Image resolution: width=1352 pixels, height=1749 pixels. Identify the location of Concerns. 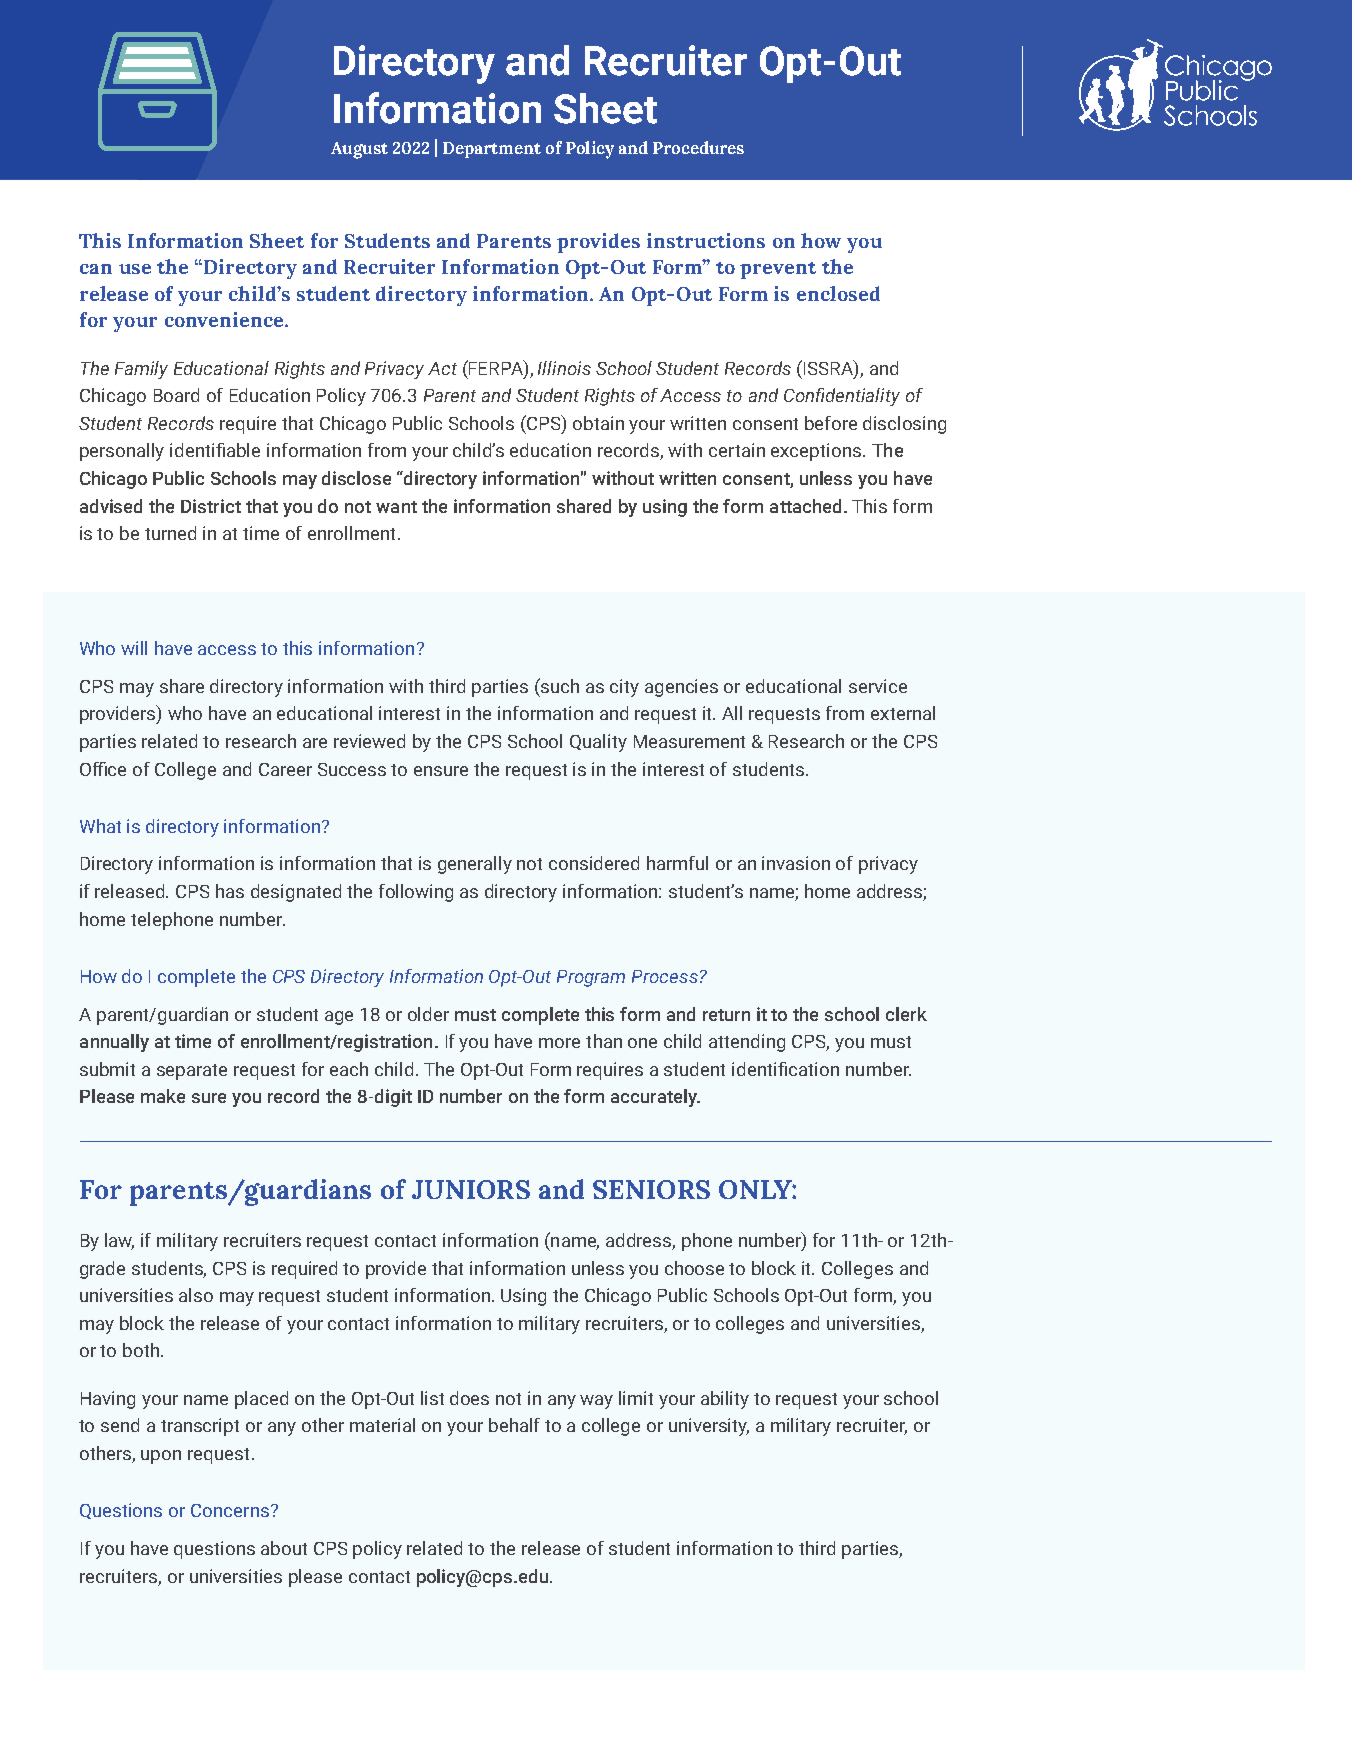
(230, 1510).
